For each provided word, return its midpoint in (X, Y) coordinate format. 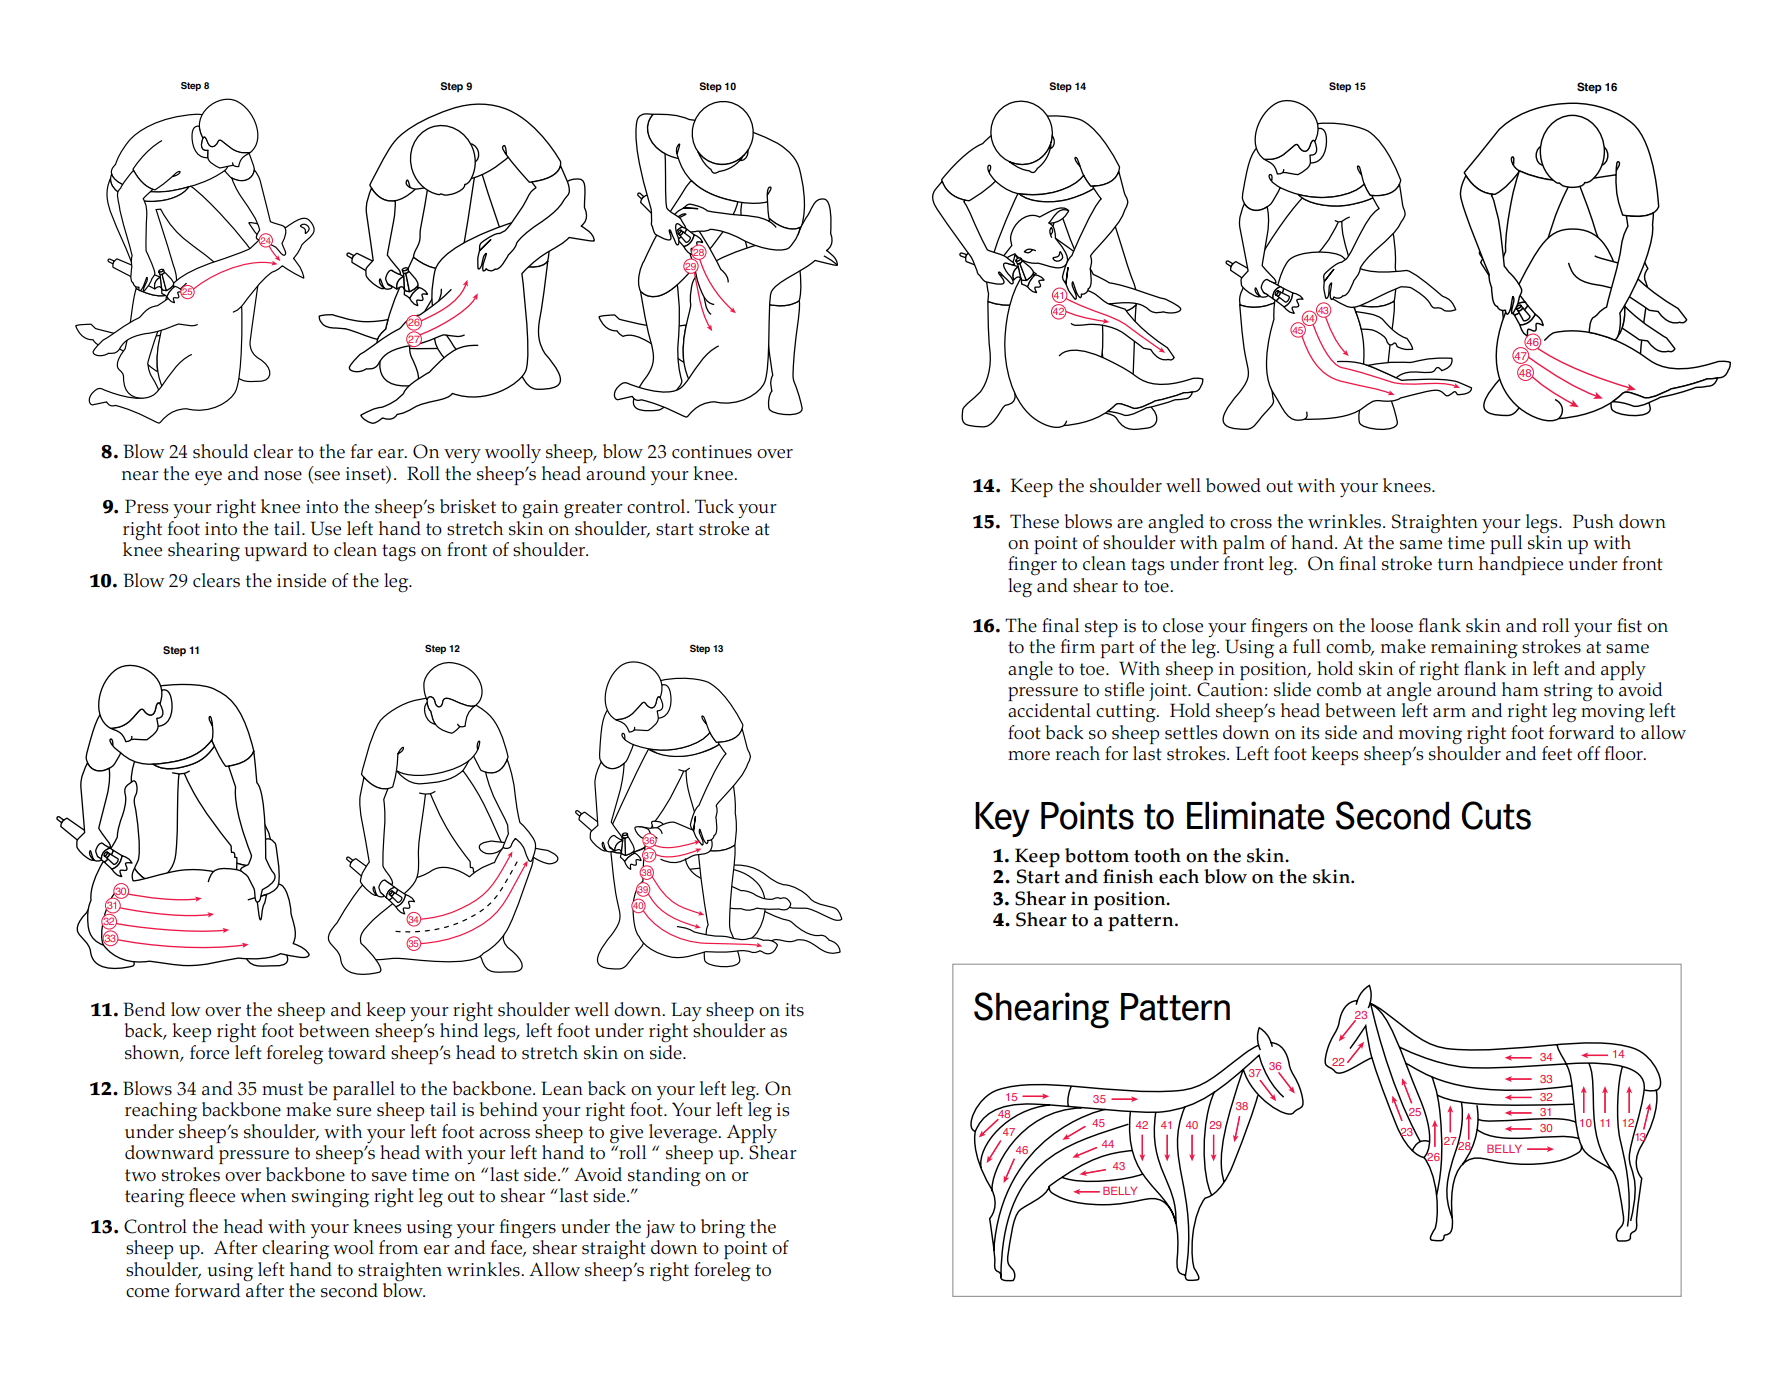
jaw (660, 1230)
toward (357, 1052)
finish (1128, 876)
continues (712, 452)
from (398, 1247)
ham (1520, 689)
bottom (1097, 855)
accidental (1049, 710)
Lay (687, 1013)
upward (276, 551)
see (327, 476)
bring (723, 1229)
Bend (144, 1009)
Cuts (1496, 815)
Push (1593, 521)
